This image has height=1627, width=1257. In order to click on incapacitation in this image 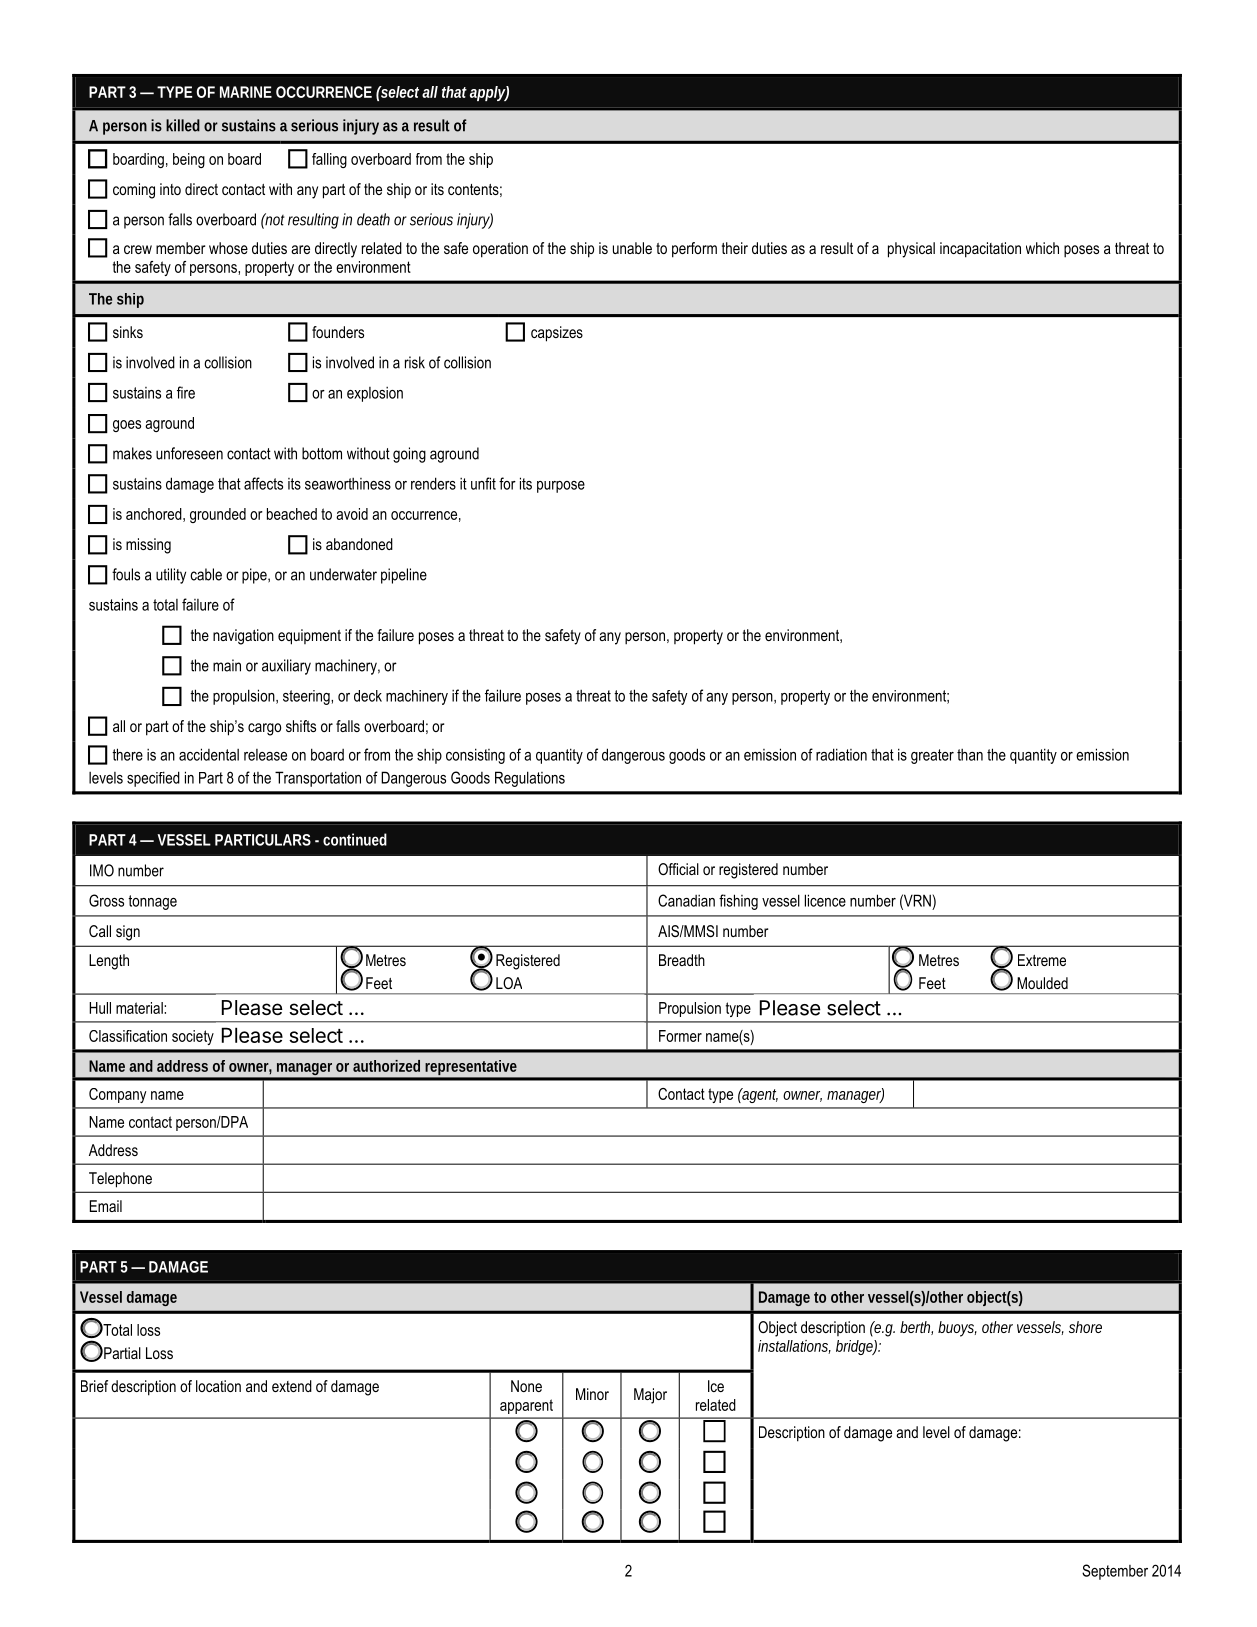, I will do `click(980, 250)`.
